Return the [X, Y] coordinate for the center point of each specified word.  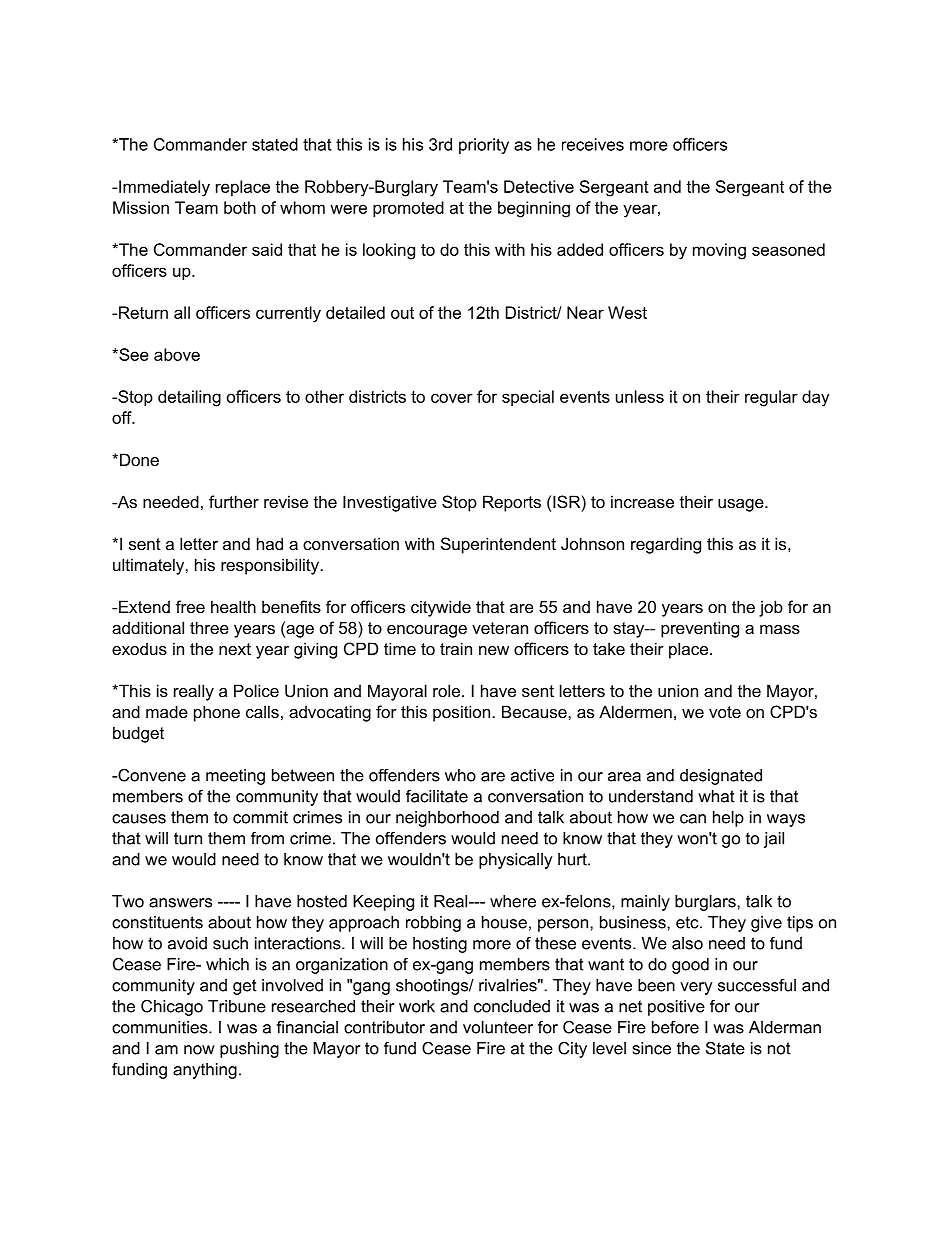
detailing [189, 398]
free [190, 606]
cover [452, 398]
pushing [249, 1050]
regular [771, 398]
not [779, 1048]
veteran [500, 628]
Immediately [164, 188]
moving [719, 251]
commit [260, 817]
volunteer [498, 1027]
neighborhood [447, 819]
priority [484, 146]
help [728, 819]
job [771, 608]
